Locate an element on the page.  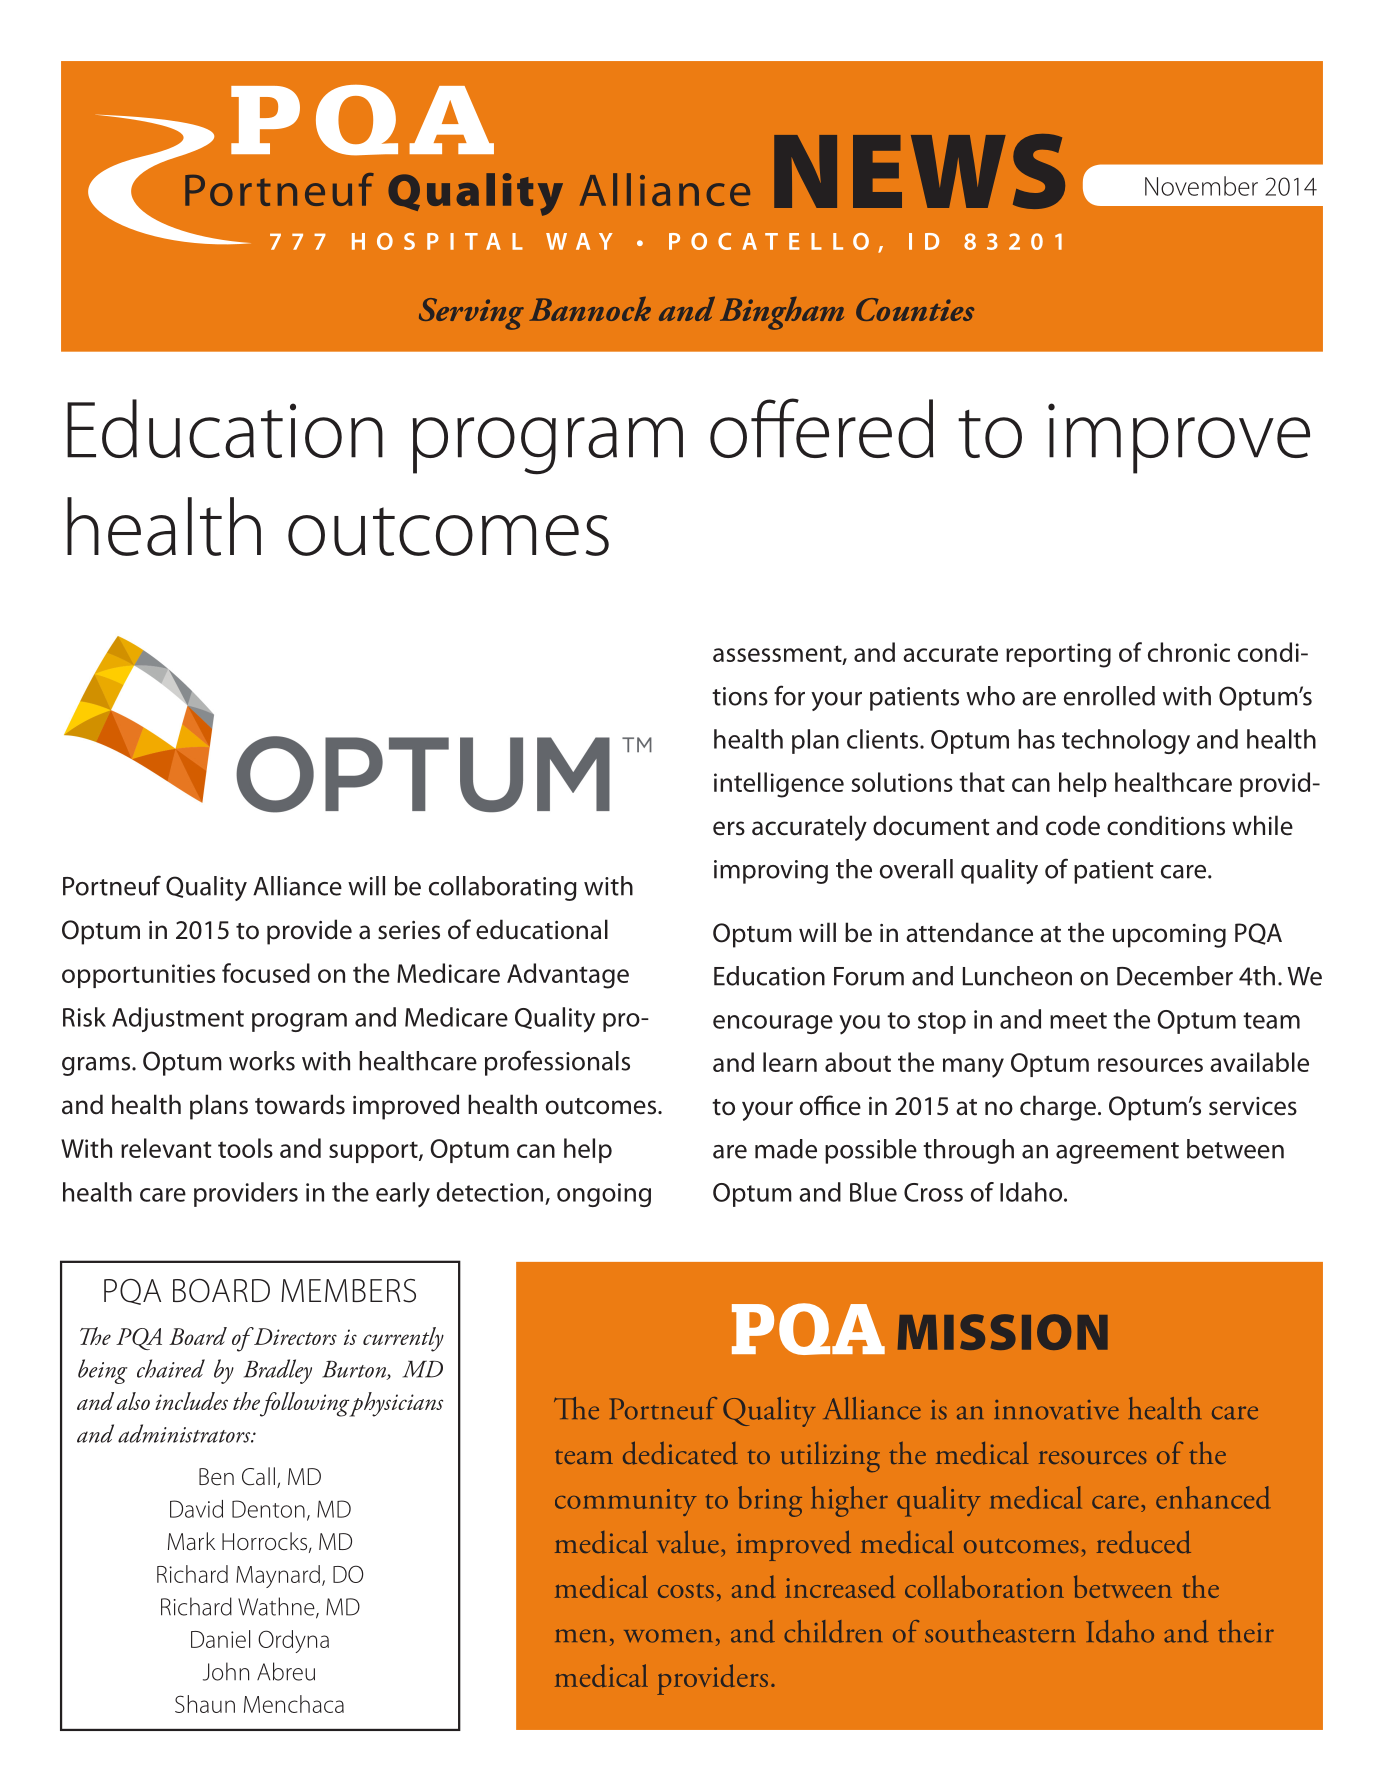
Serving is located at coordinates (471, 314).
